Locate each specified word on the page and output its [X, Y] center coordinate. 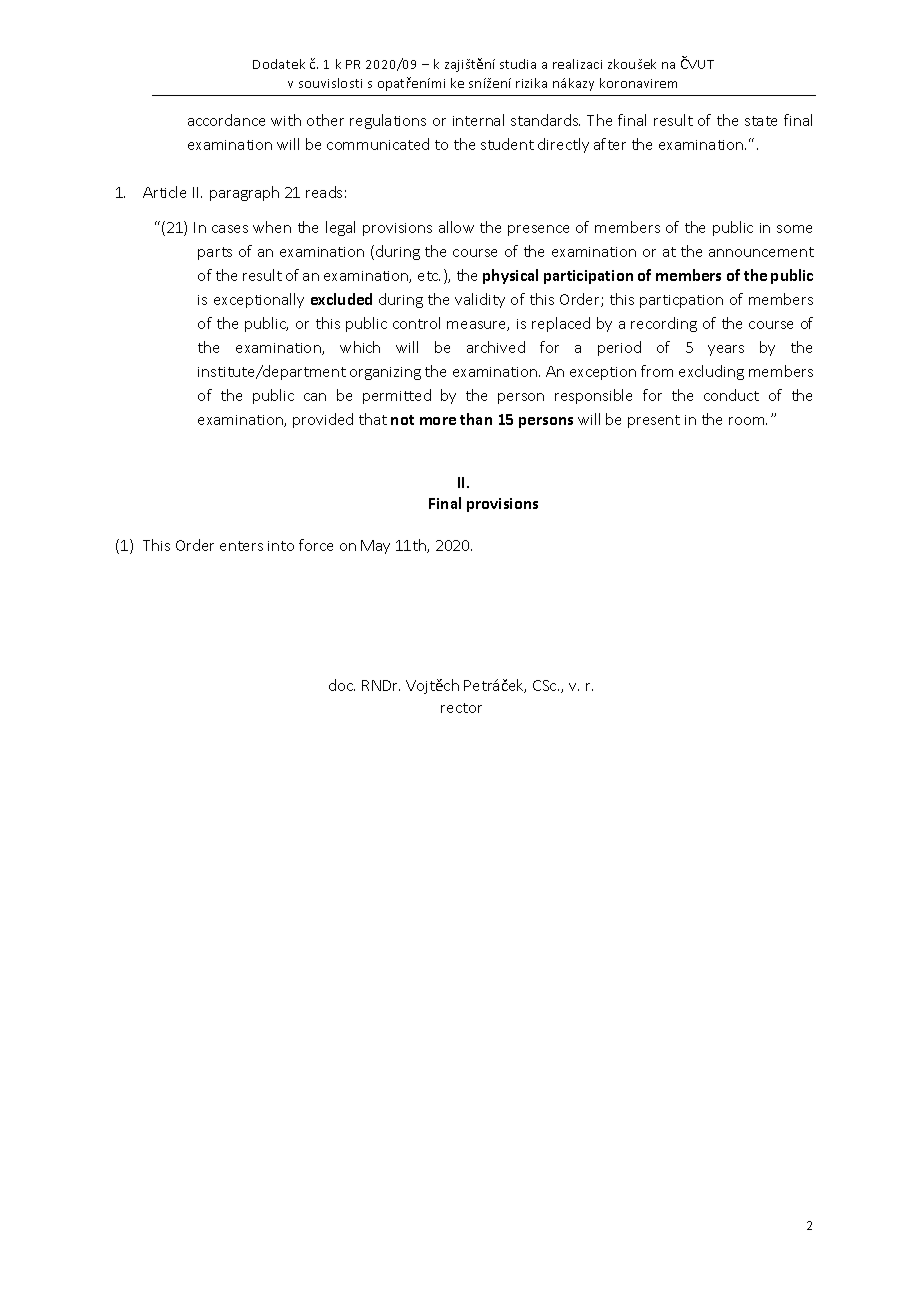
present [654, 421]
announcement [761, 252]
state [761, 121]
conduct [731, 395]
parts [215, 253]
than [476, 419]
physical [510, 276]
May [375, 547]
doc [342, 685]
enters [241, 546]
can [315, 397]
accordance [226, 120]
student [507, 144]
